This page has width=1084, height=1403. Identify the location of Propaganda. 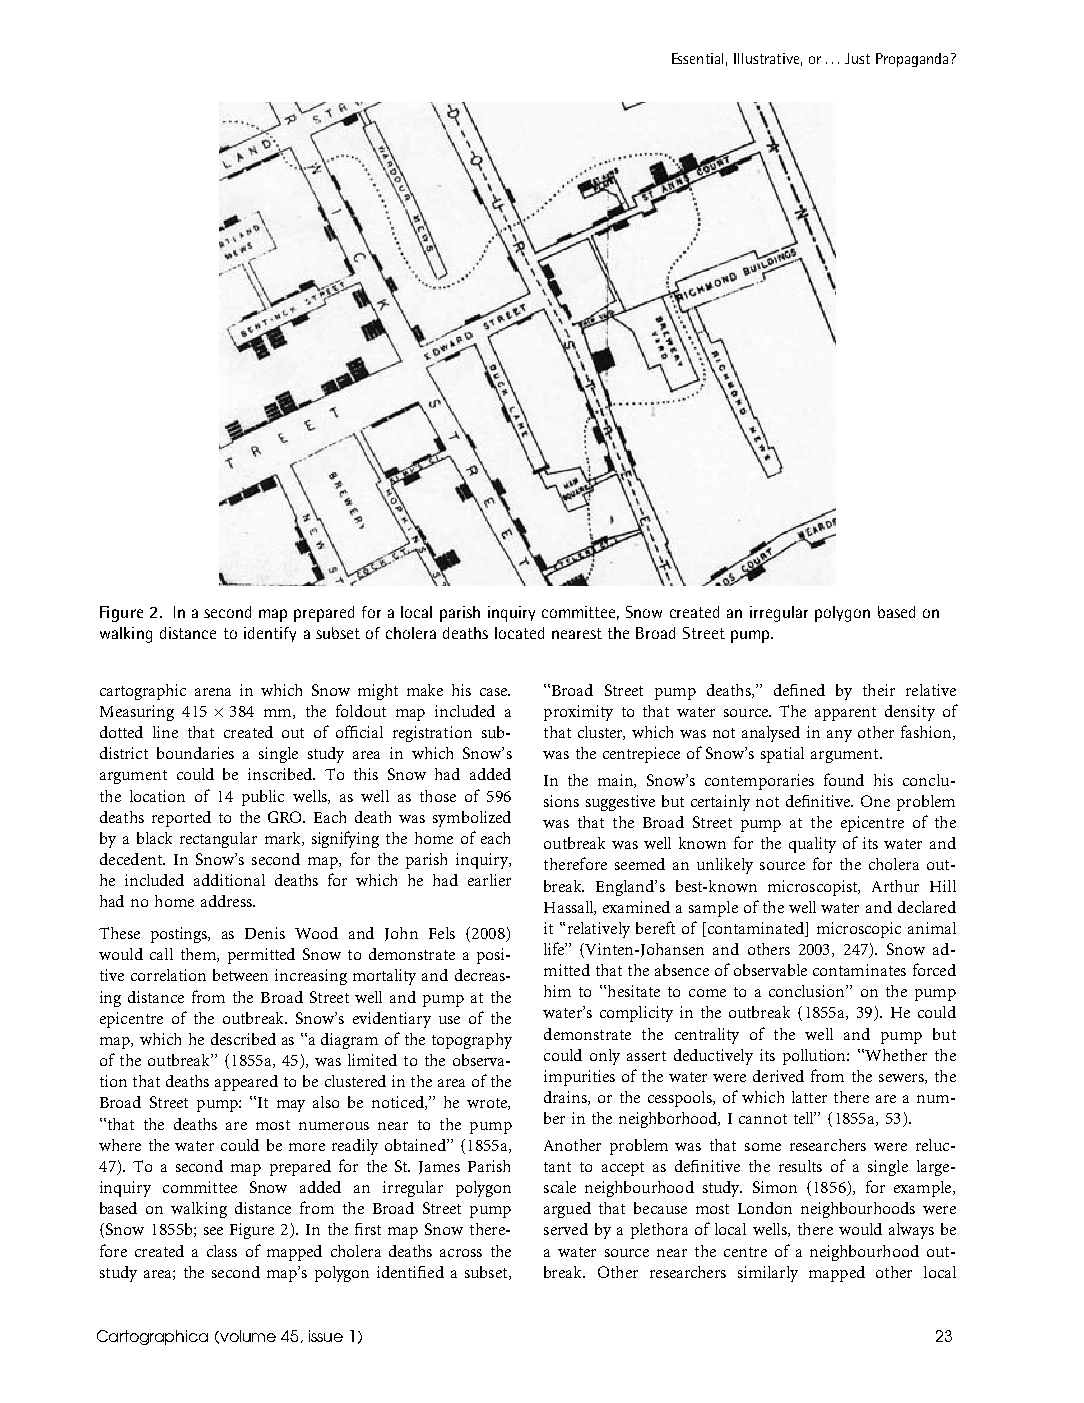
(912, 60).
